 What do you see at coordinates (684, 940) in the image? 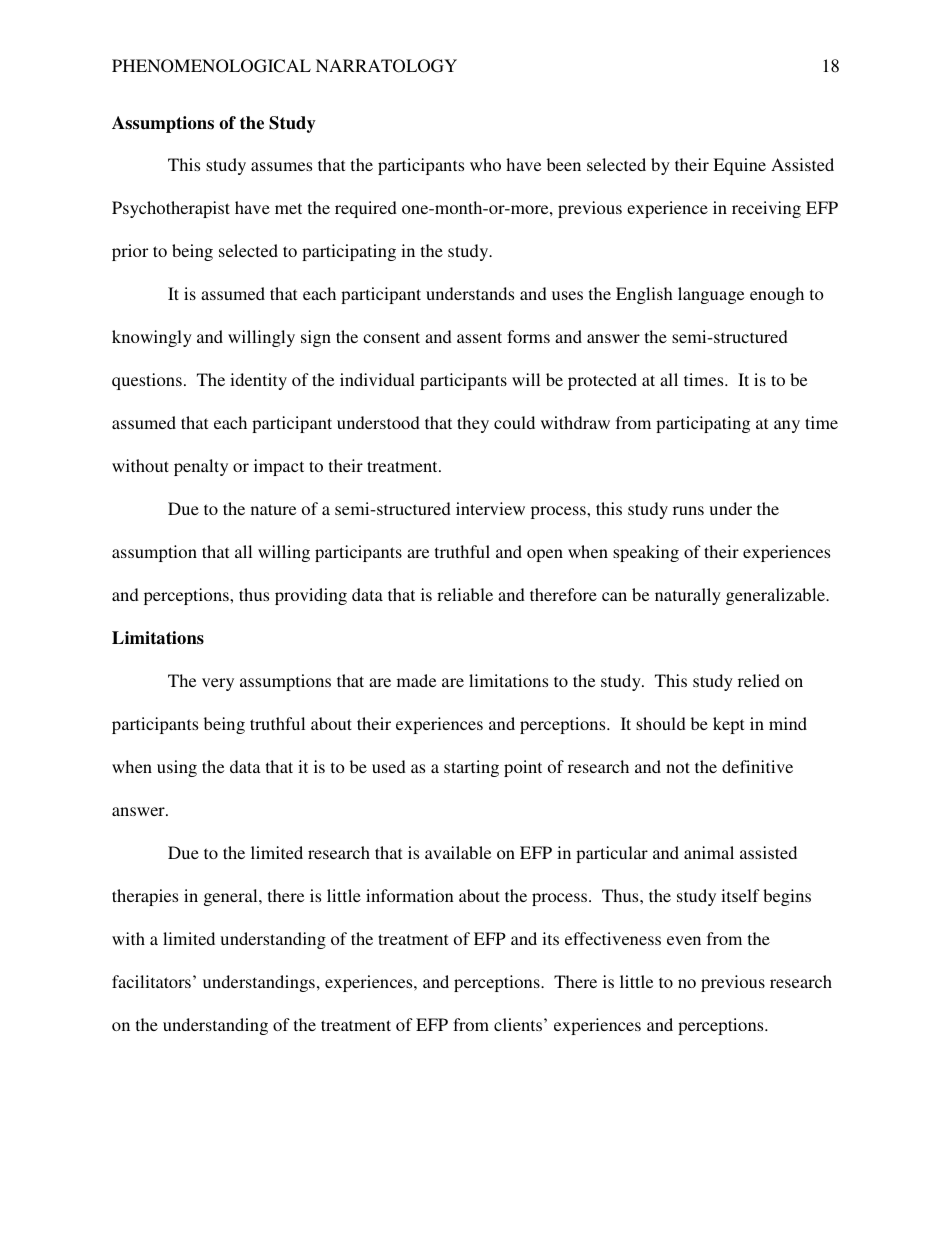
I see `even` at bounding box center [684, 940].
